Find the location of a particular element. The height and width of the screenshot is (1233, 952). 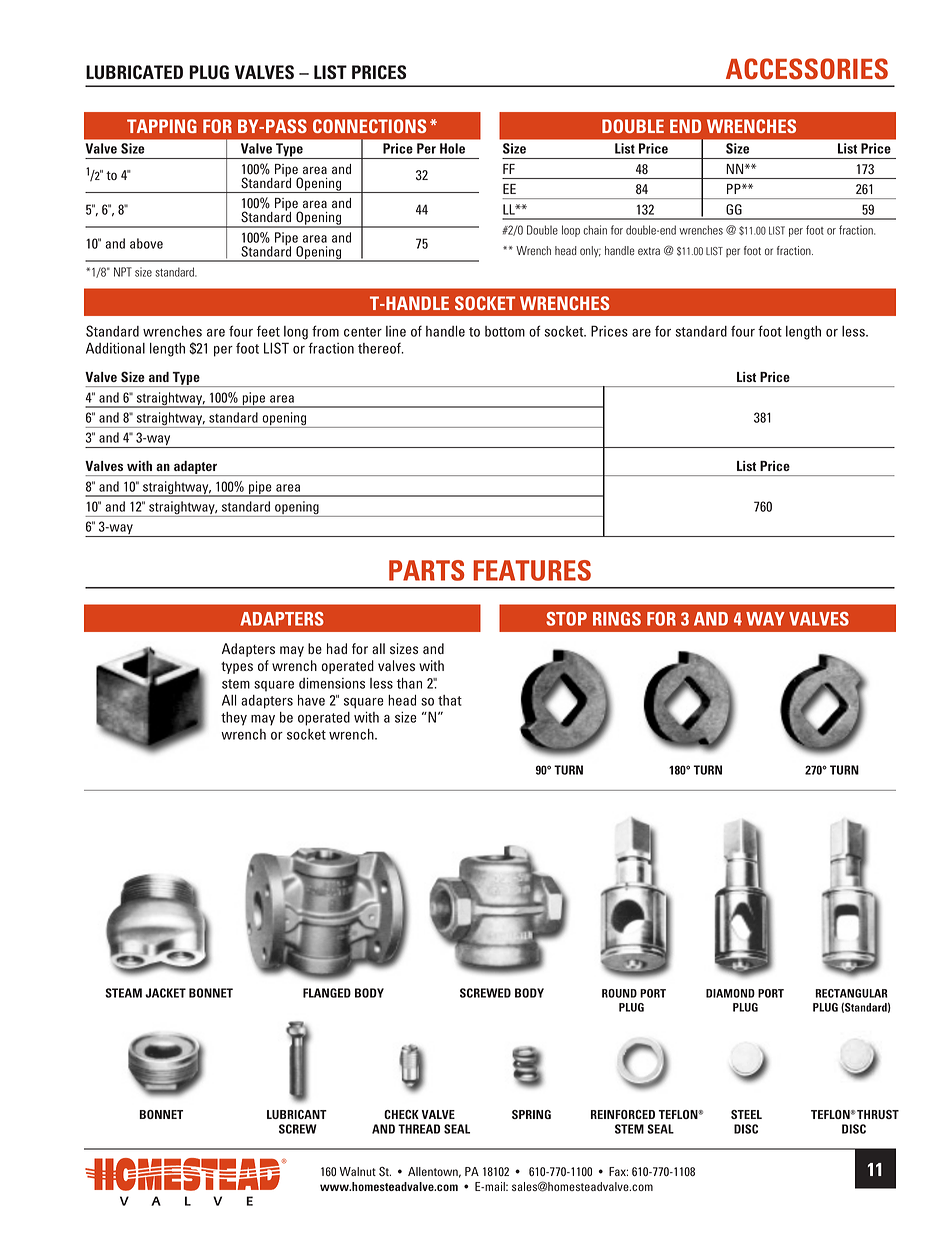

SPRING is located at coordinates (531, 1114).
